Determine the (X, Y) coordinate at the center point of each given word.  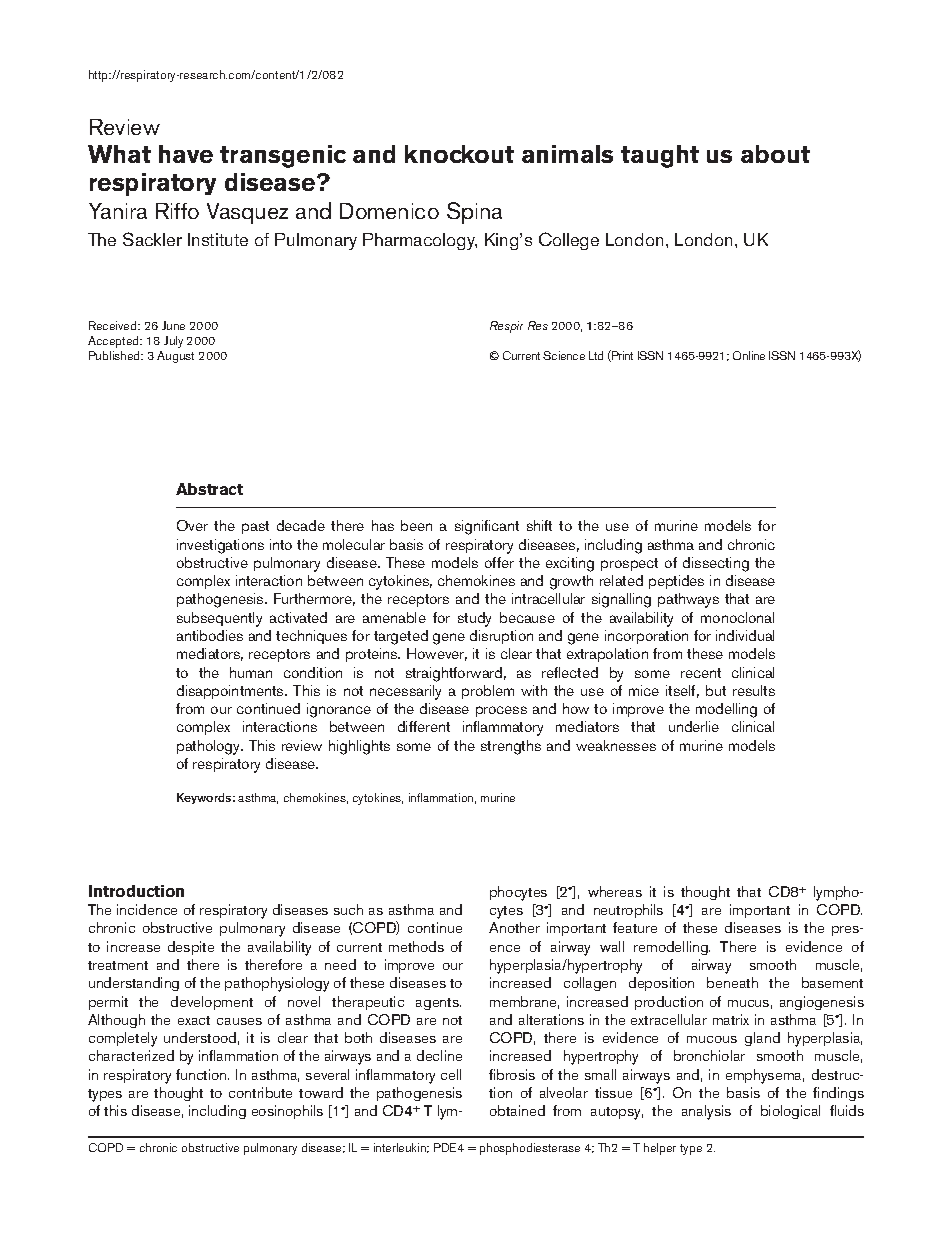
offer (499, 562)
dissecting (716, 564)
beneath (732, 982)
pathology (210, 747)
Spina (474, 213)
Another (514, 927)
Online (749, 355)
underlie (694, 726)
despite (191, 948)
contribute (260, 1092)
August (175, 357)
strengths (511, 747)
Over (192, 525)
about (775, 154)
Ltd (596, 355)
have (186, 154)
